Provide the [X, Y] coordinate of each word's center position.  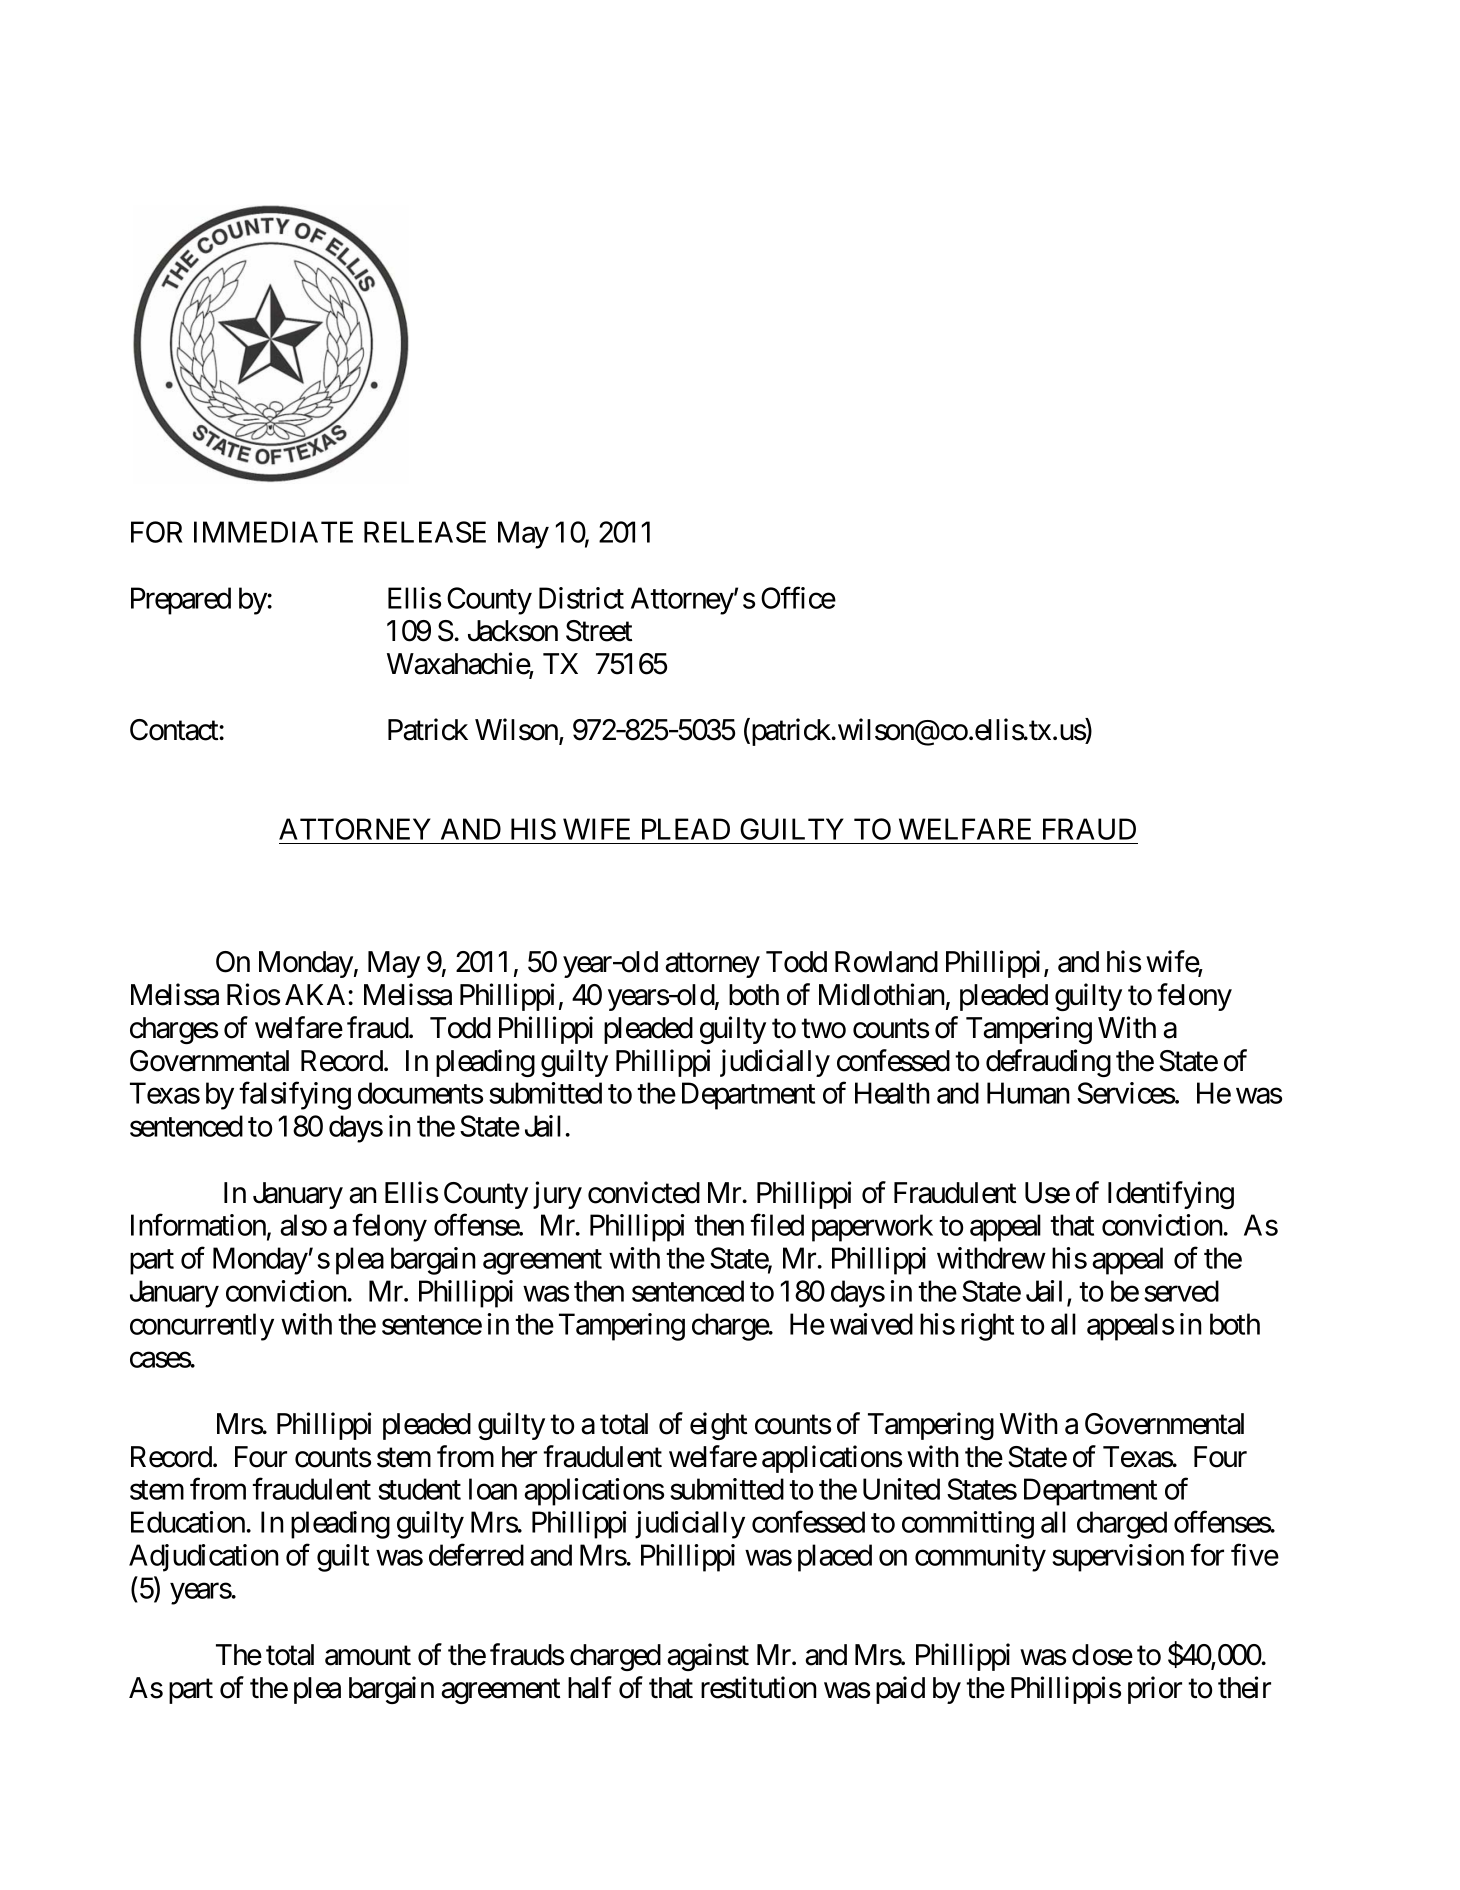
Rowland [886, 962]
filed [777, 1225]
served [1181, 1291]
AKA [317, 994]
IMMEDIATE [273, 532]
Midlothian [882, 994]
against [708, 1657]
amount [368, 1656]
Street [599, 631]
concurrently [202, 1327]
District [581, 598]
